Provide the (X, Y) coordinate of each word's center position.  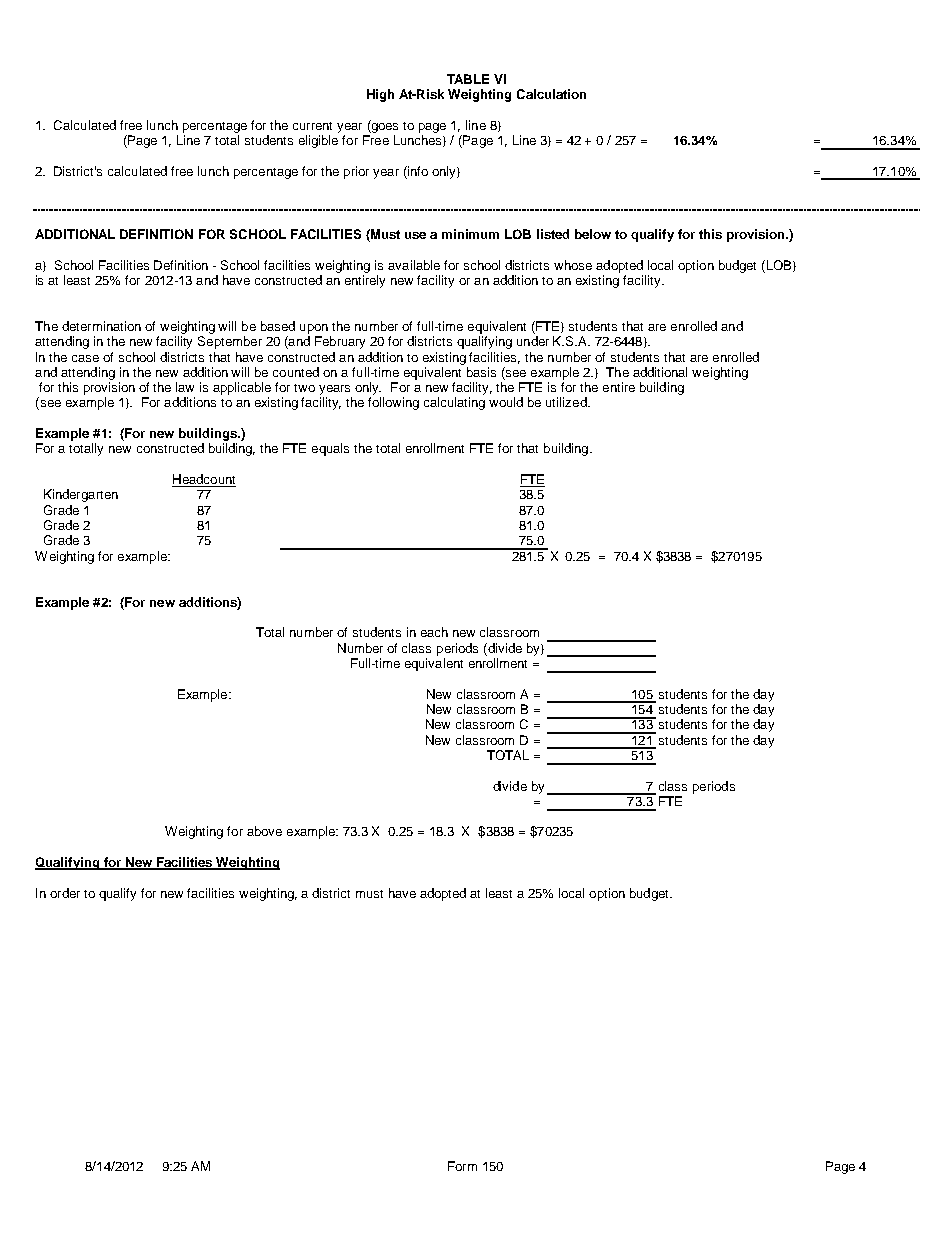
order (65, 893)
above (264, 831)
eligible (318, 141)
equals (330, 449)
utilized (567, 402)
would (506, 402)
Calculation (551, 94)
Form (462, 1166)
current (312, 126)
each (434, 632)
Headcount (204, 480)
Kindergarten (81, 495)
